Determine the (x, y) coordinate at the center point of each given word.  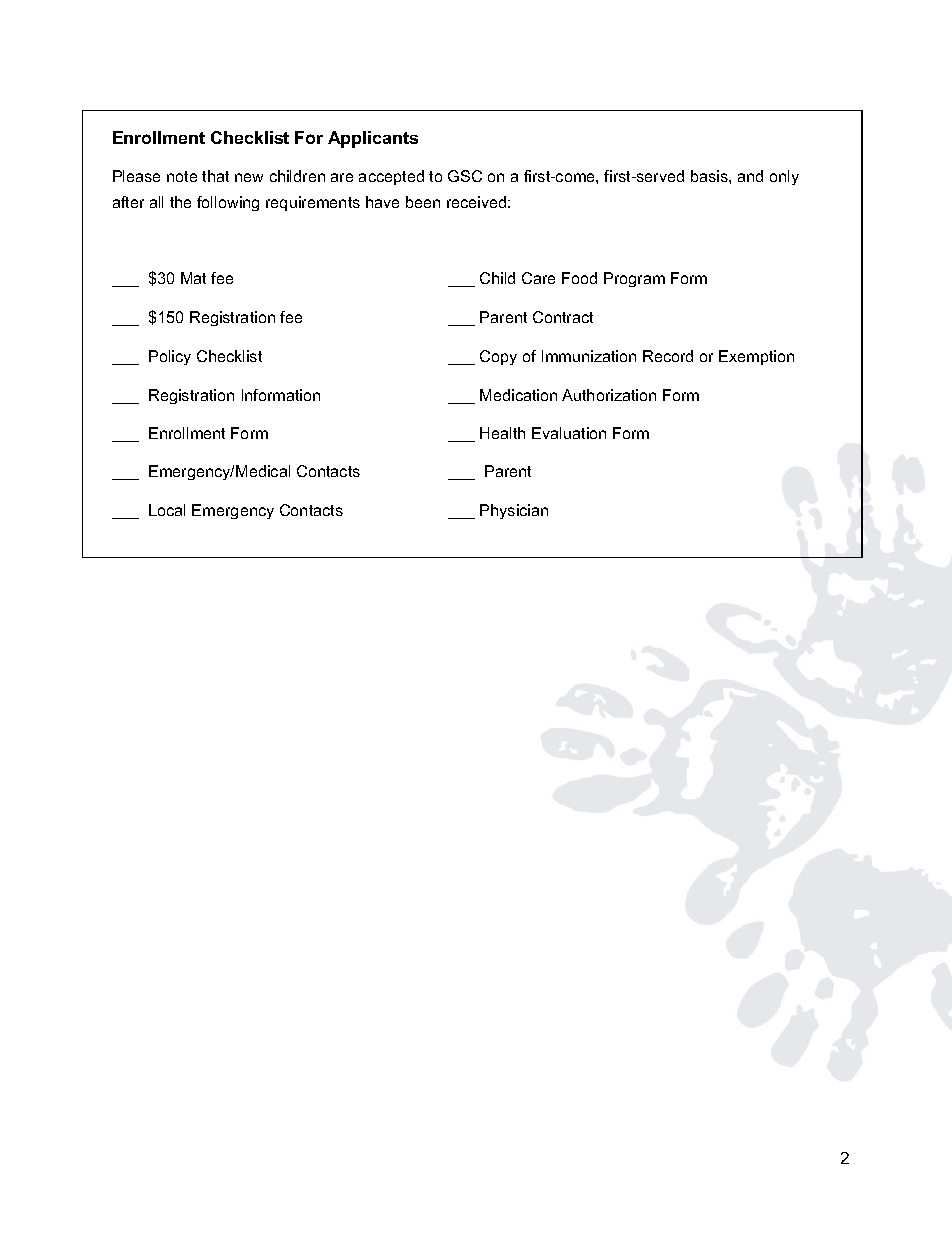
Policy (170, 357)
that (215, 176)
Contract (563, 317)
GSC (465, 176)
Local (167, 510)
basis (710, 176)
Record (668, 356)
